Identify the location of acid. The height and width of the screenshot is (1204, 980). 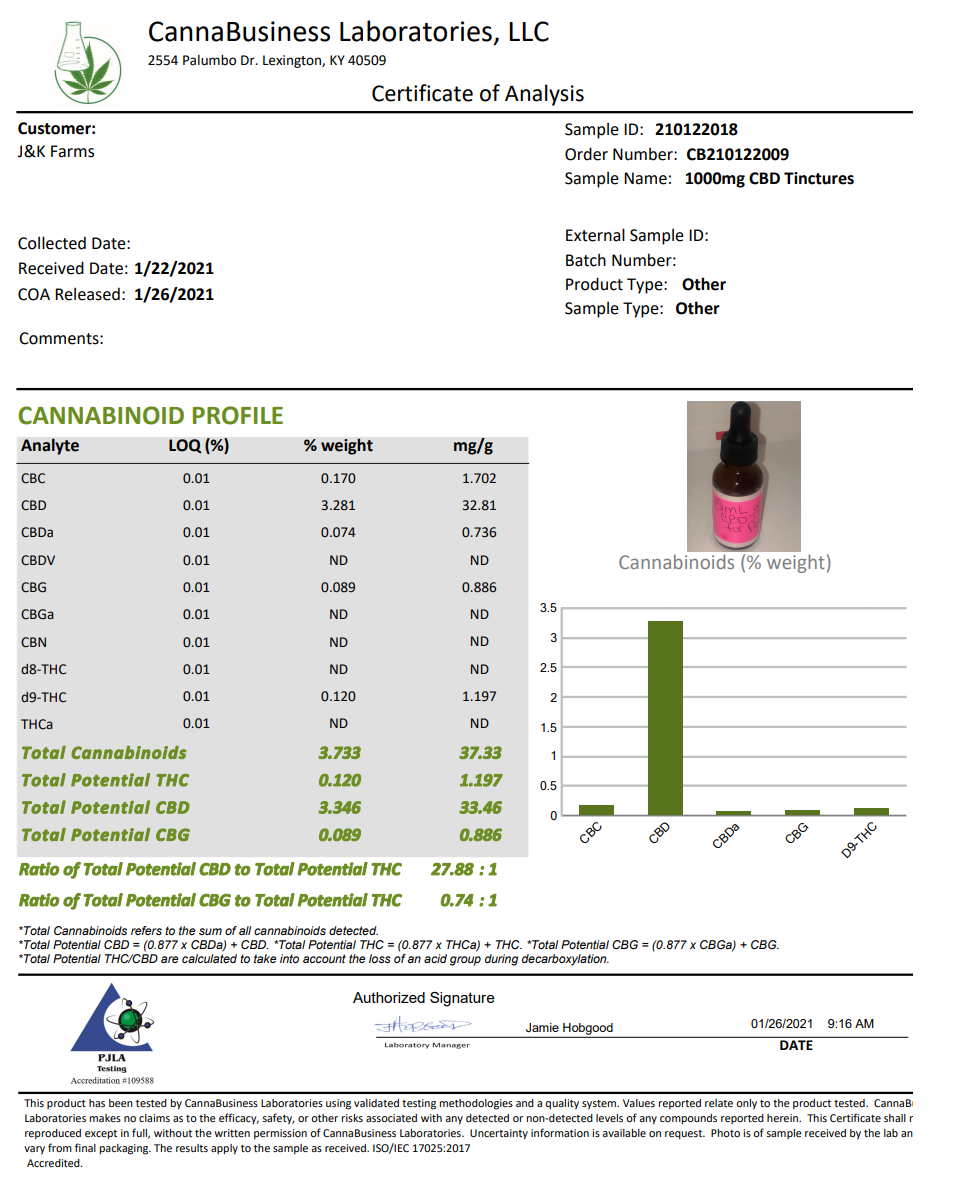
(435, 958).
